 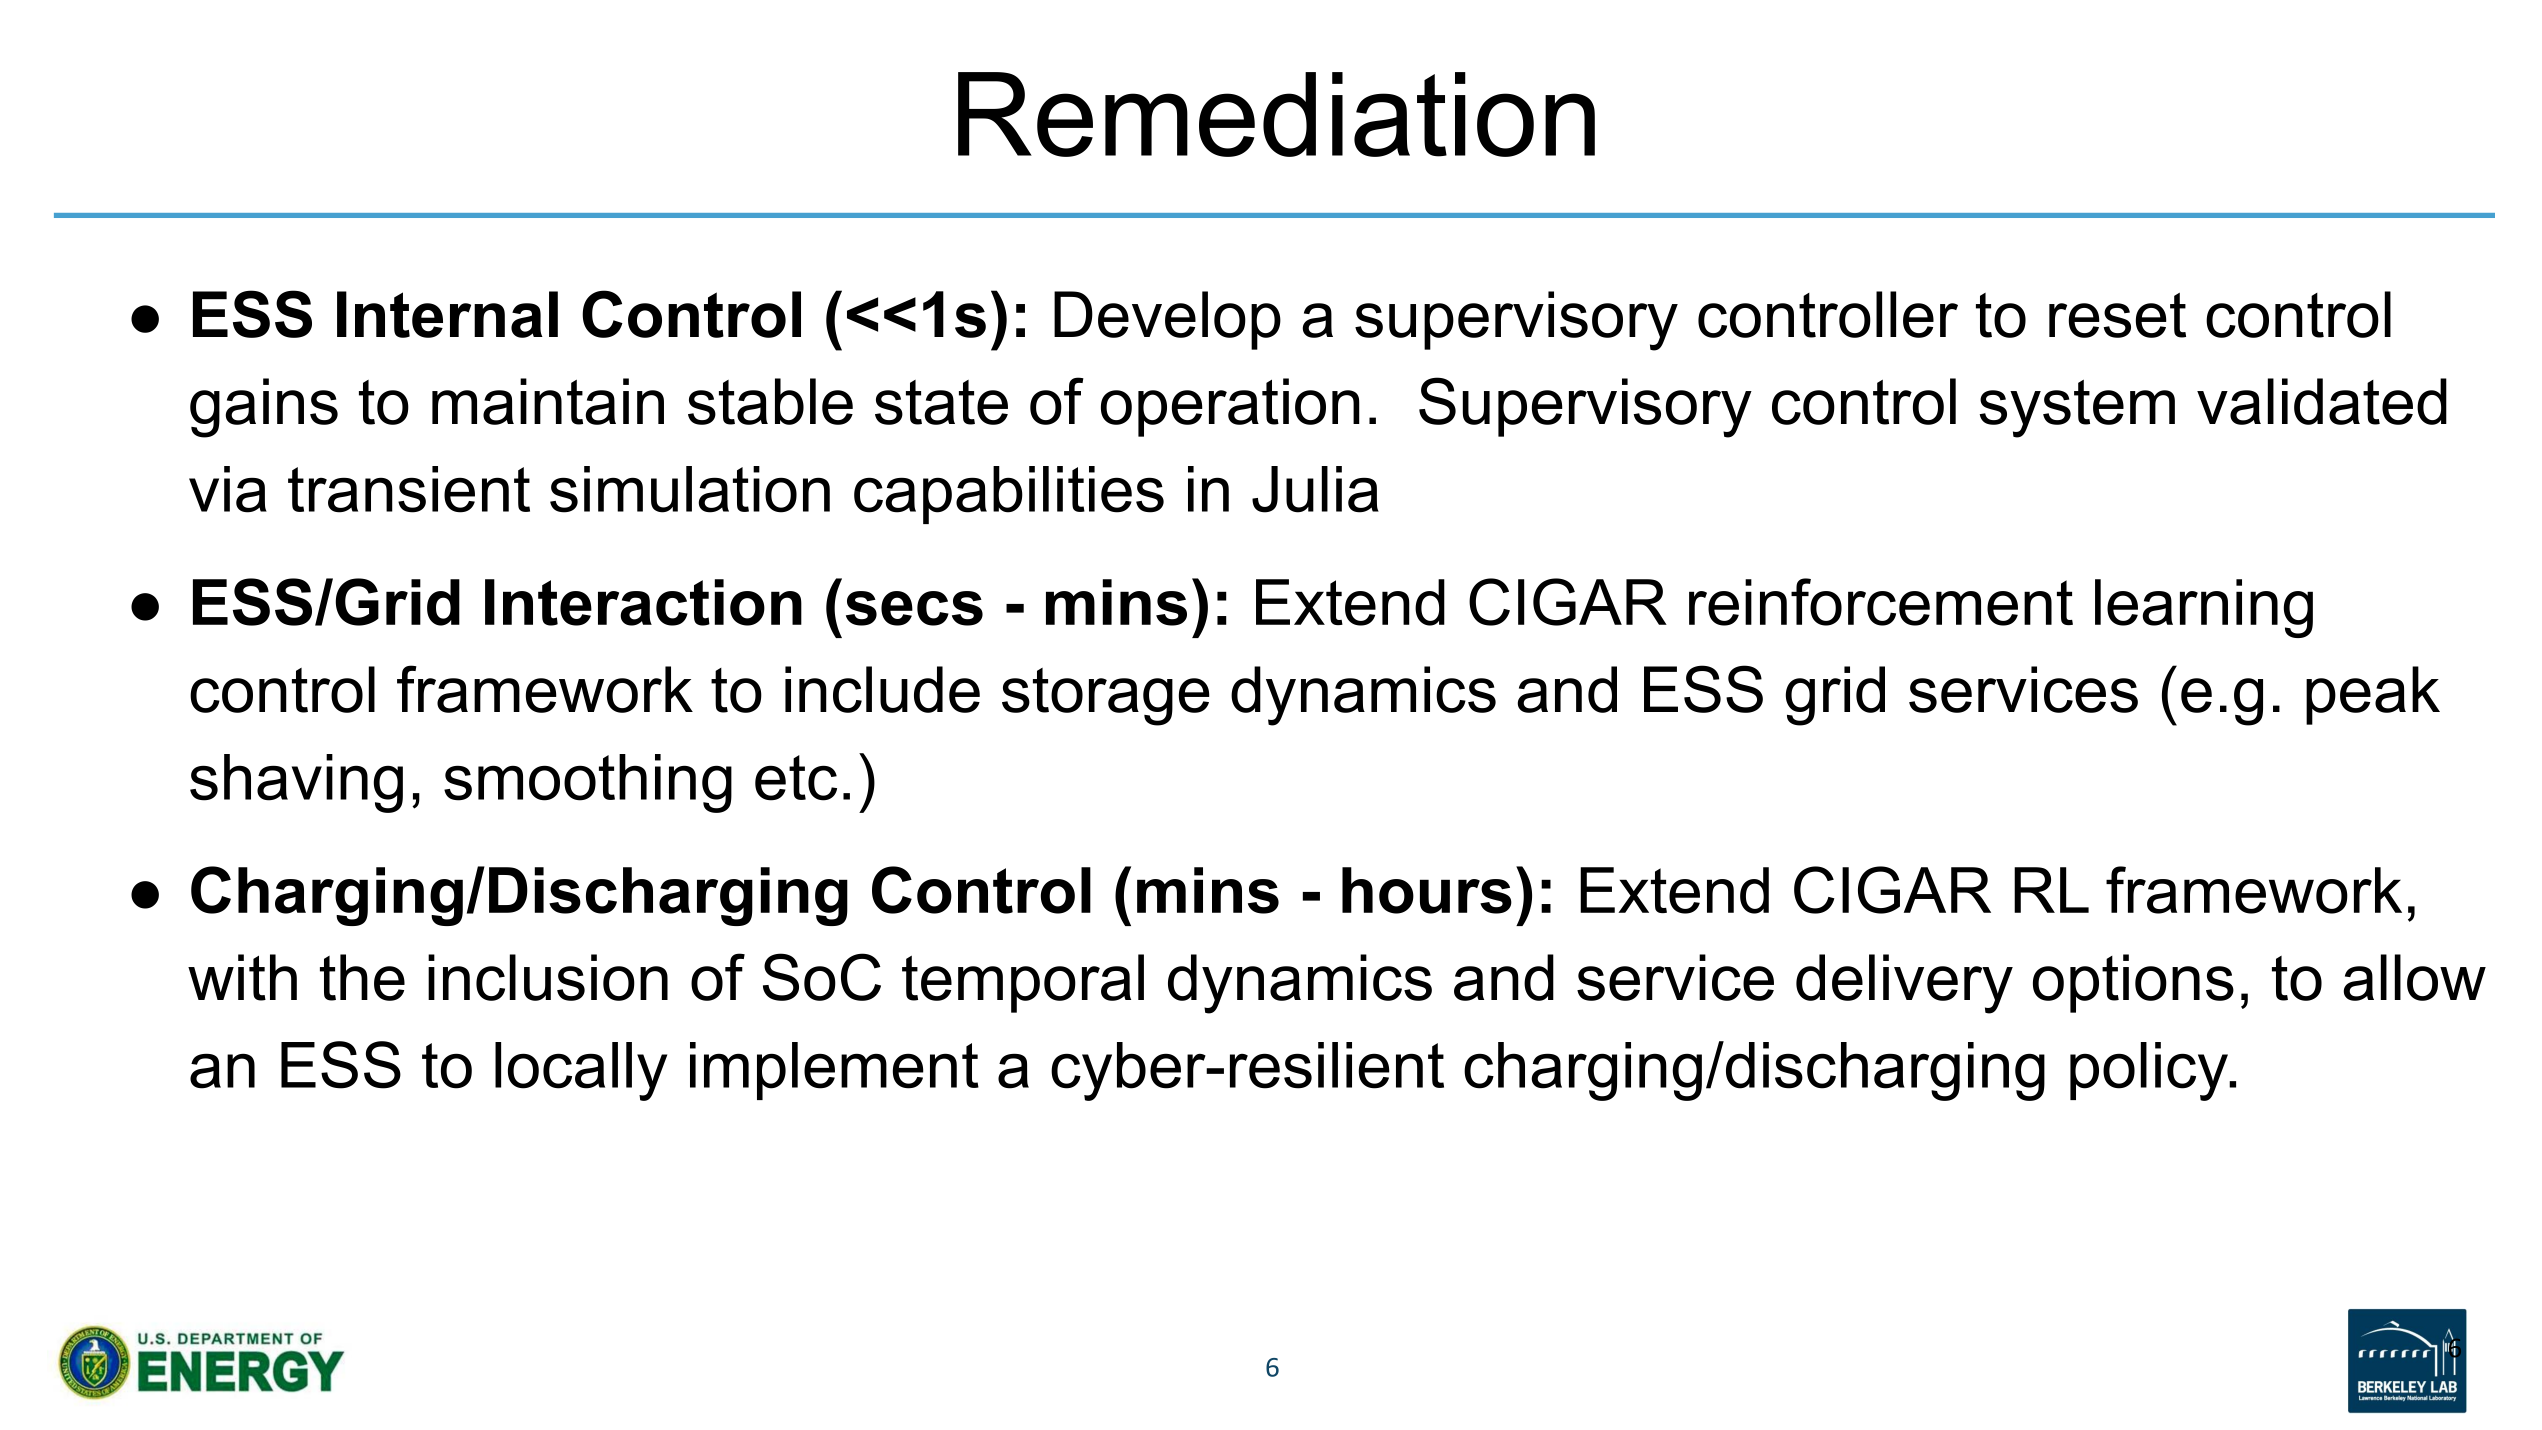 What do you see at coordinates (643, 602) in the screenshot?
I see `Interaction` at bounding box center [643, 602].
